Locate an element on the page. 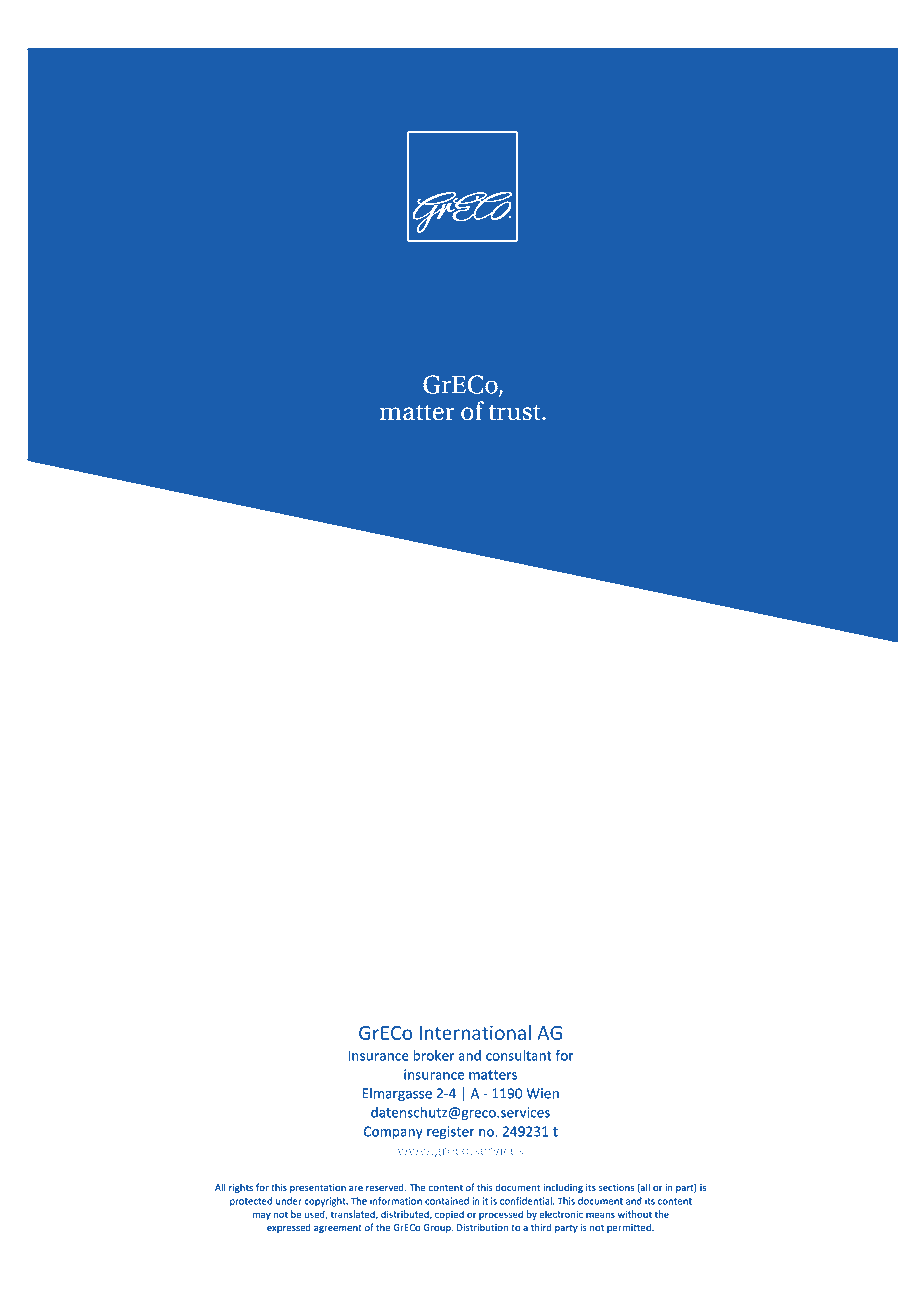 The height and width of the page is (1308, 924). are is located at coordinates (356, 1188).
